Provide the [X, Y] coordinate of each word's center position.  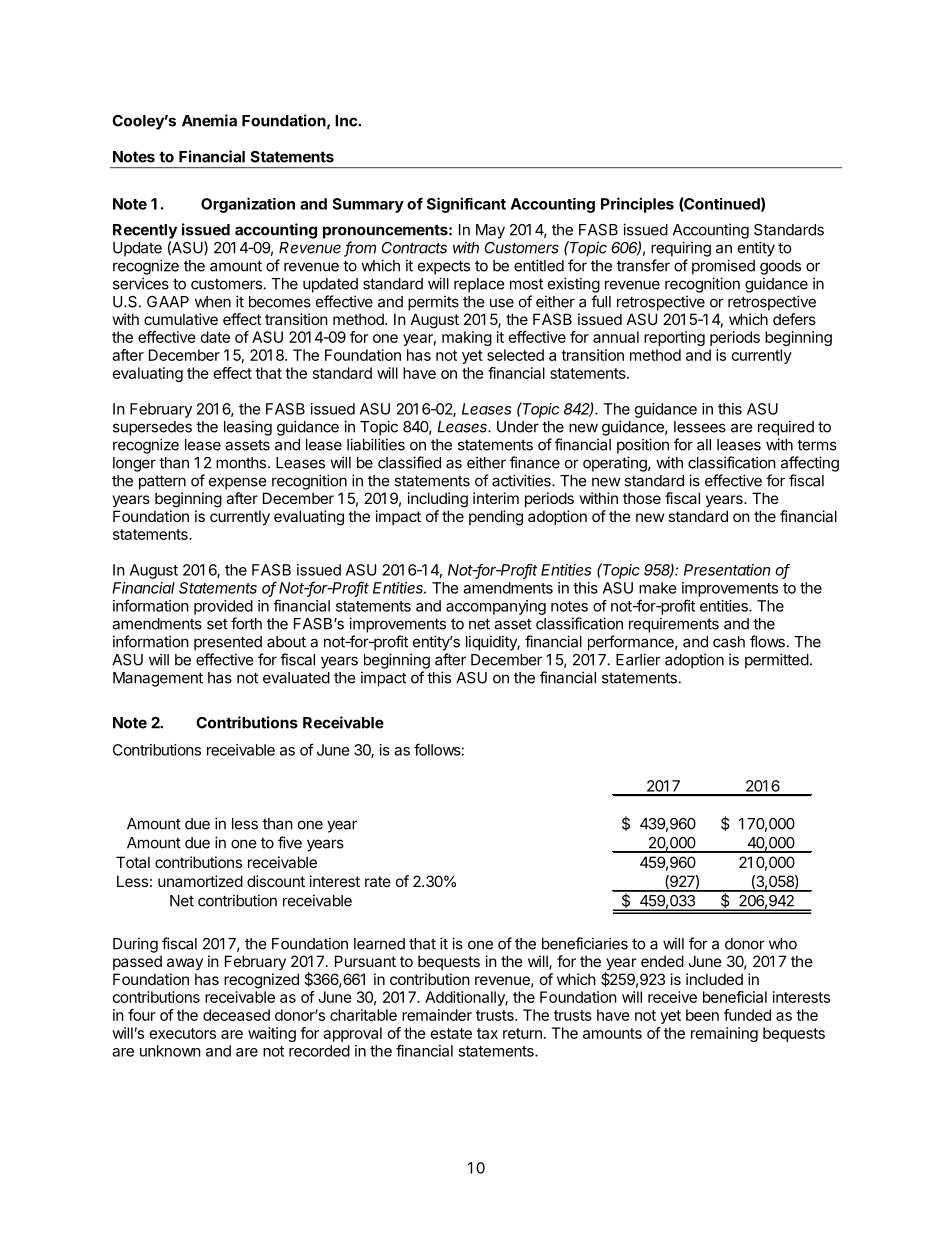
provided [223, 607]
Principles [637, 205]
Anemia [209, 120]
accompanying [496, 607]
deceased [236, 1015]
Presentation [727, 570]
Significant [466, 205]
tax [487, 1033]
